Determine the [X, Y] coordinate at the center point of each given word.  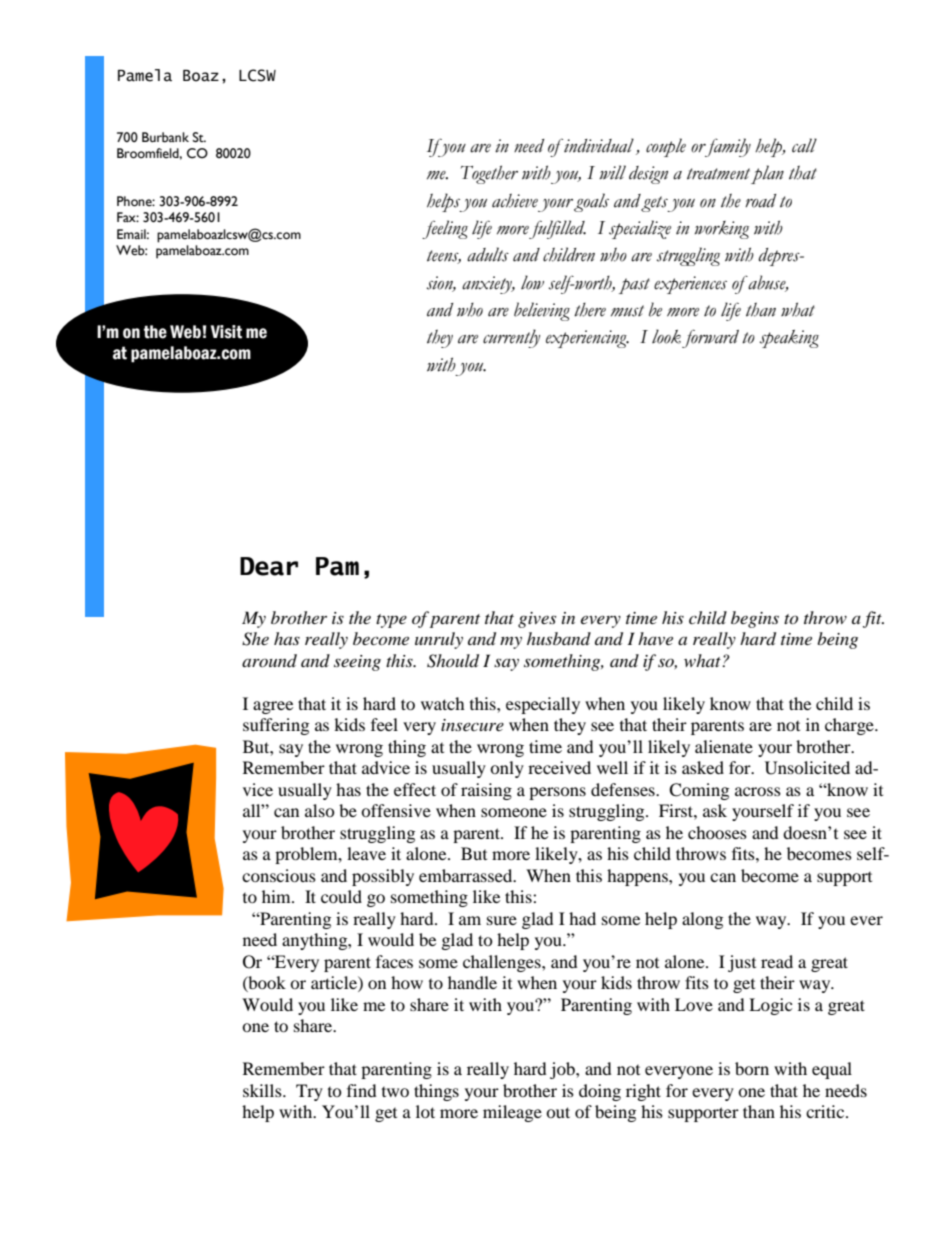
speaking [789, 339]
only [507, 769]
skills [263, 1090]
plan [767, 174]
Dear [269, 566]
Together [489, 174]
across [758, 791]
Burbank [165, 137]
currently [511, 338]
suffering [276, 726]
